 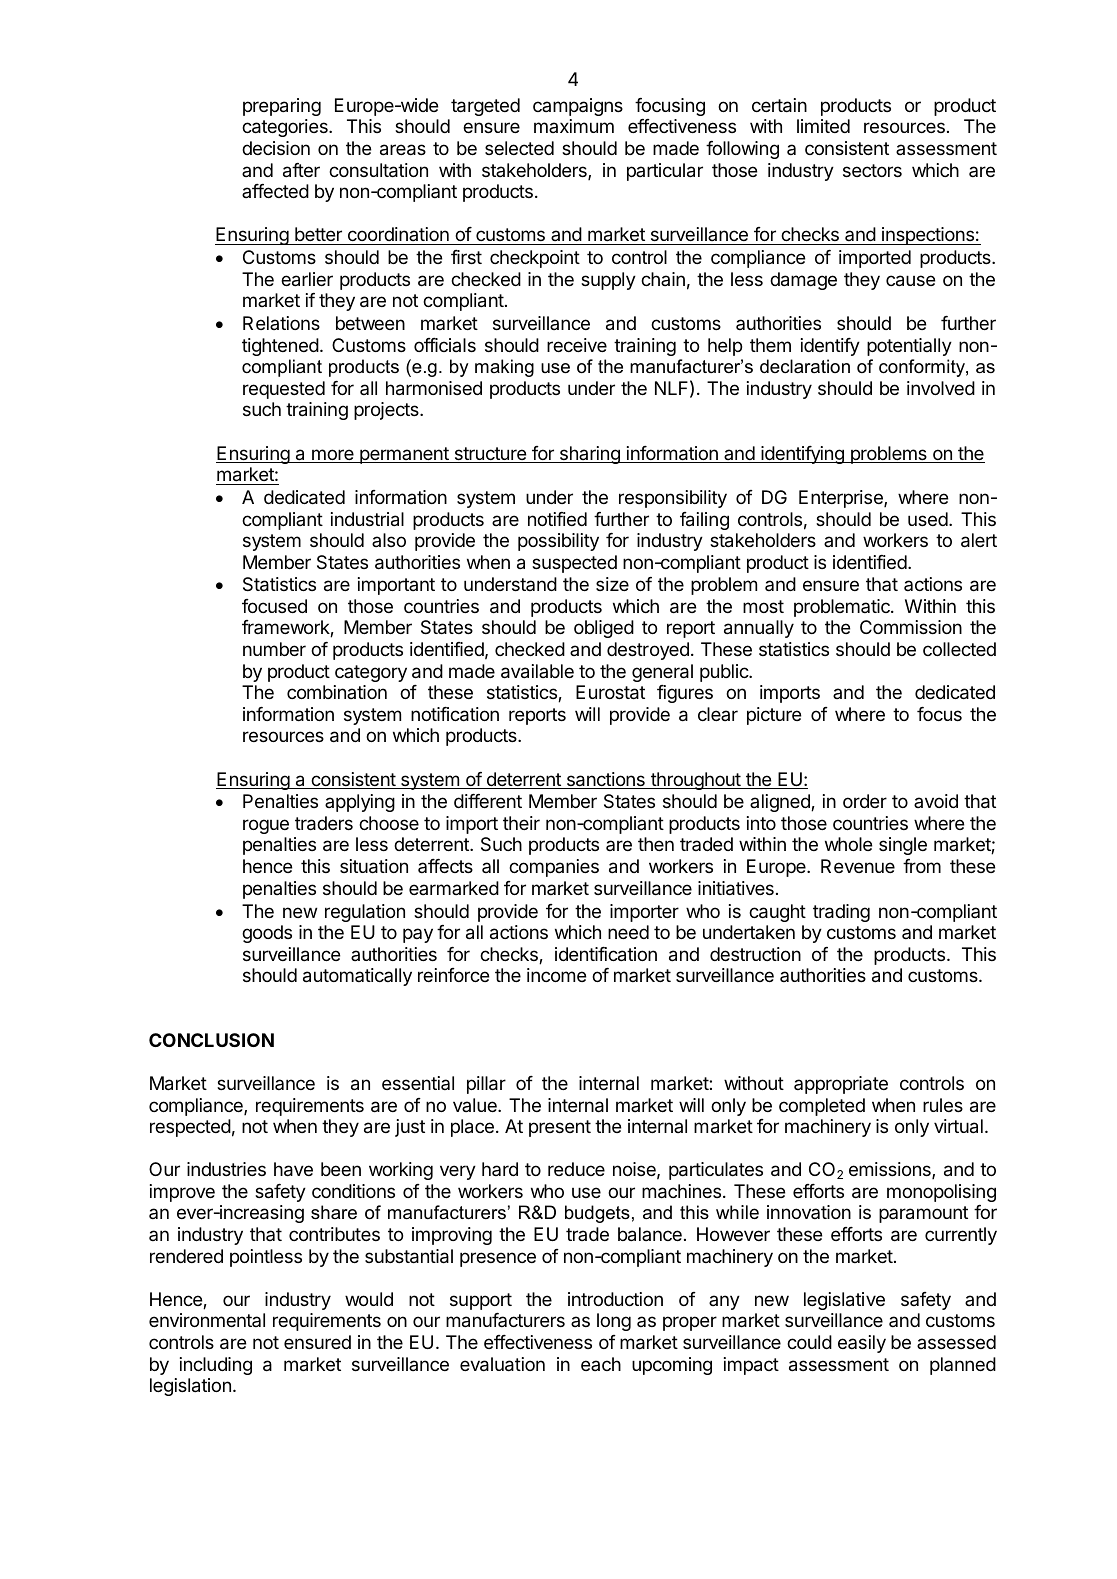 I want to click on easily, so click(x=862, y=1344).
